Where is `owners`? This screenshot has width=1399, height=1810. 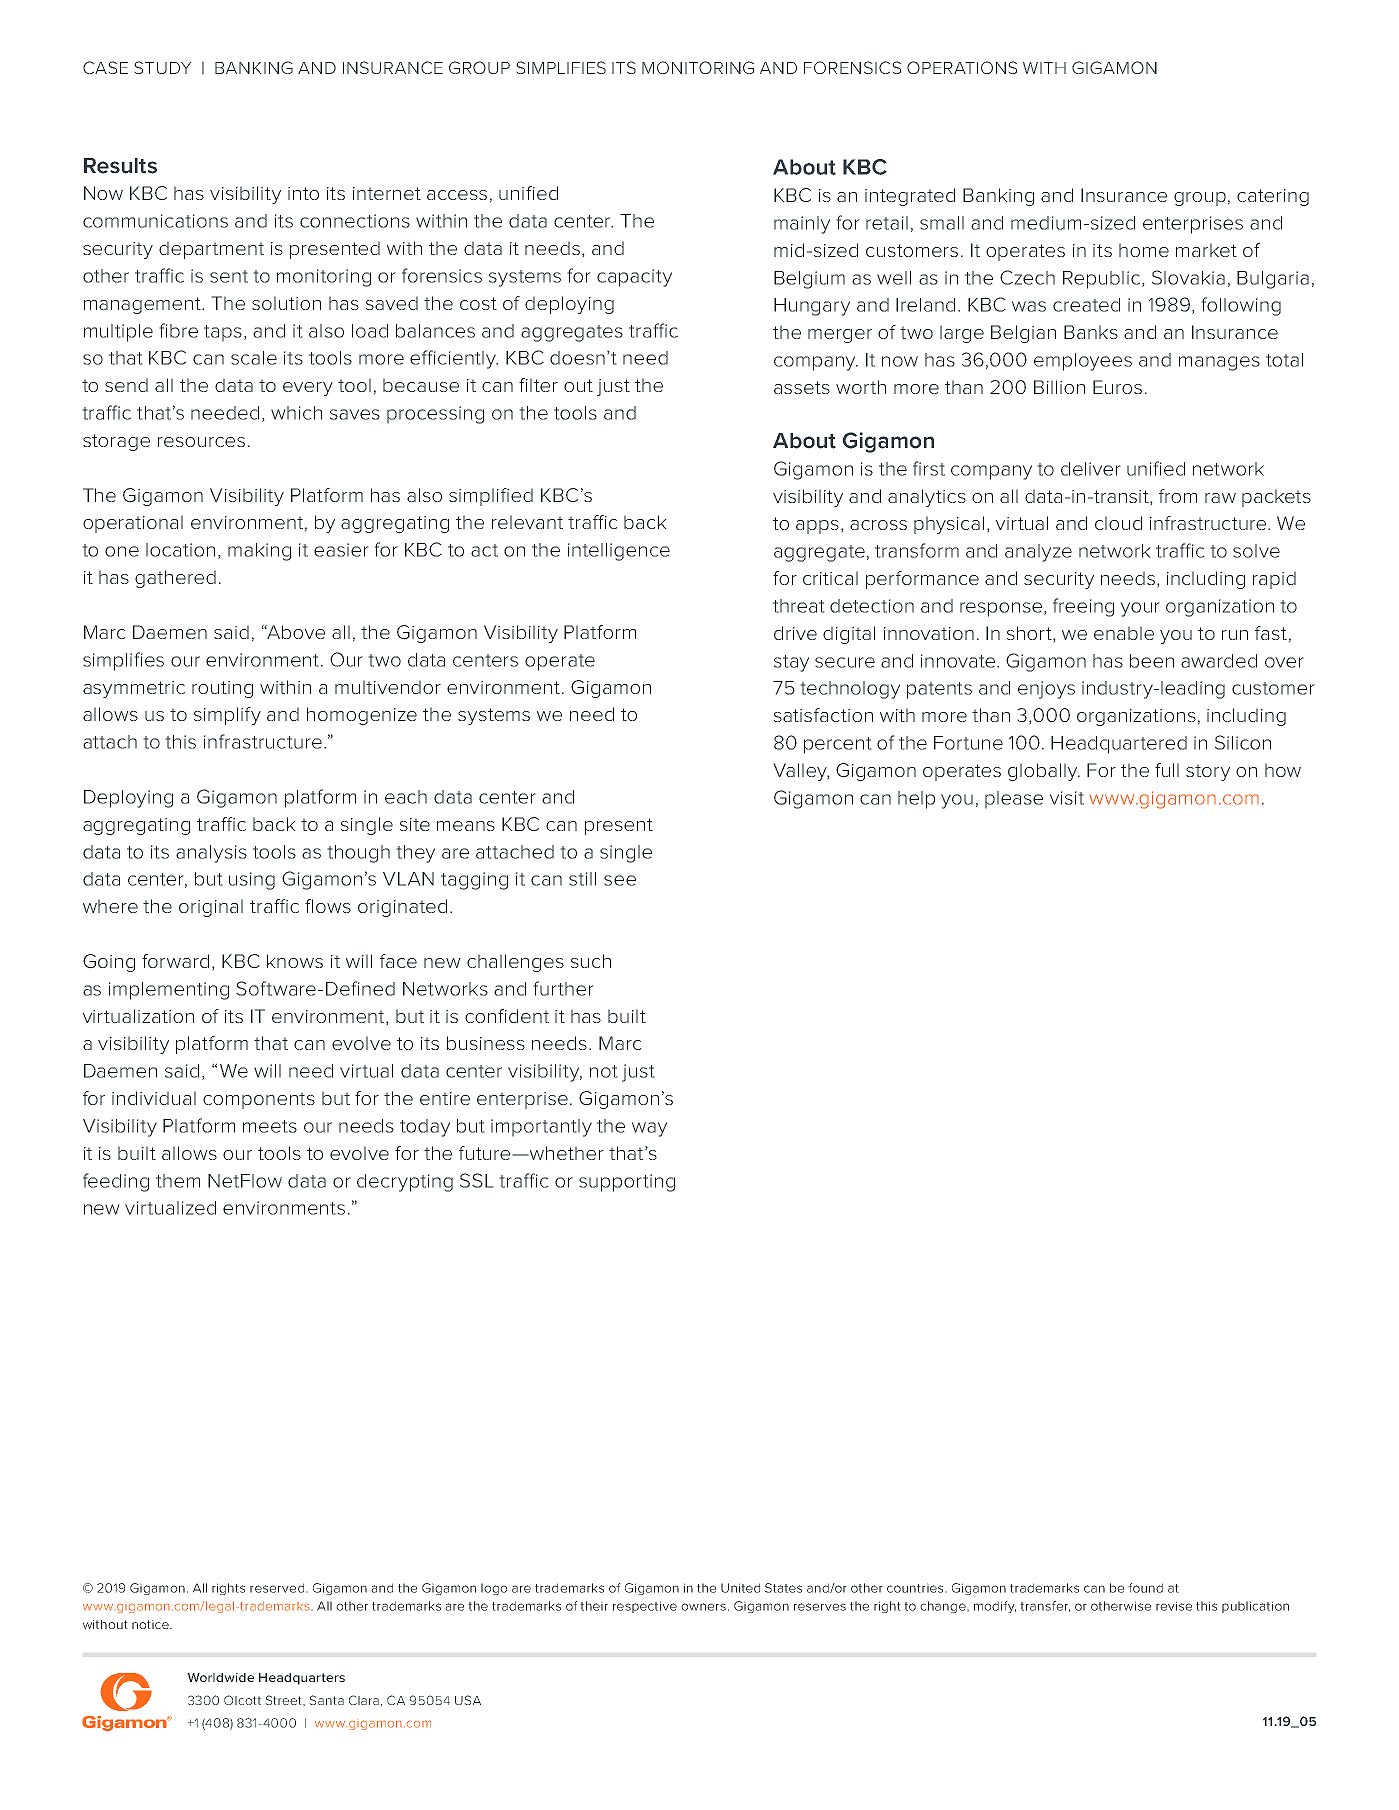 owners is located at coordinates (703, 1607).
